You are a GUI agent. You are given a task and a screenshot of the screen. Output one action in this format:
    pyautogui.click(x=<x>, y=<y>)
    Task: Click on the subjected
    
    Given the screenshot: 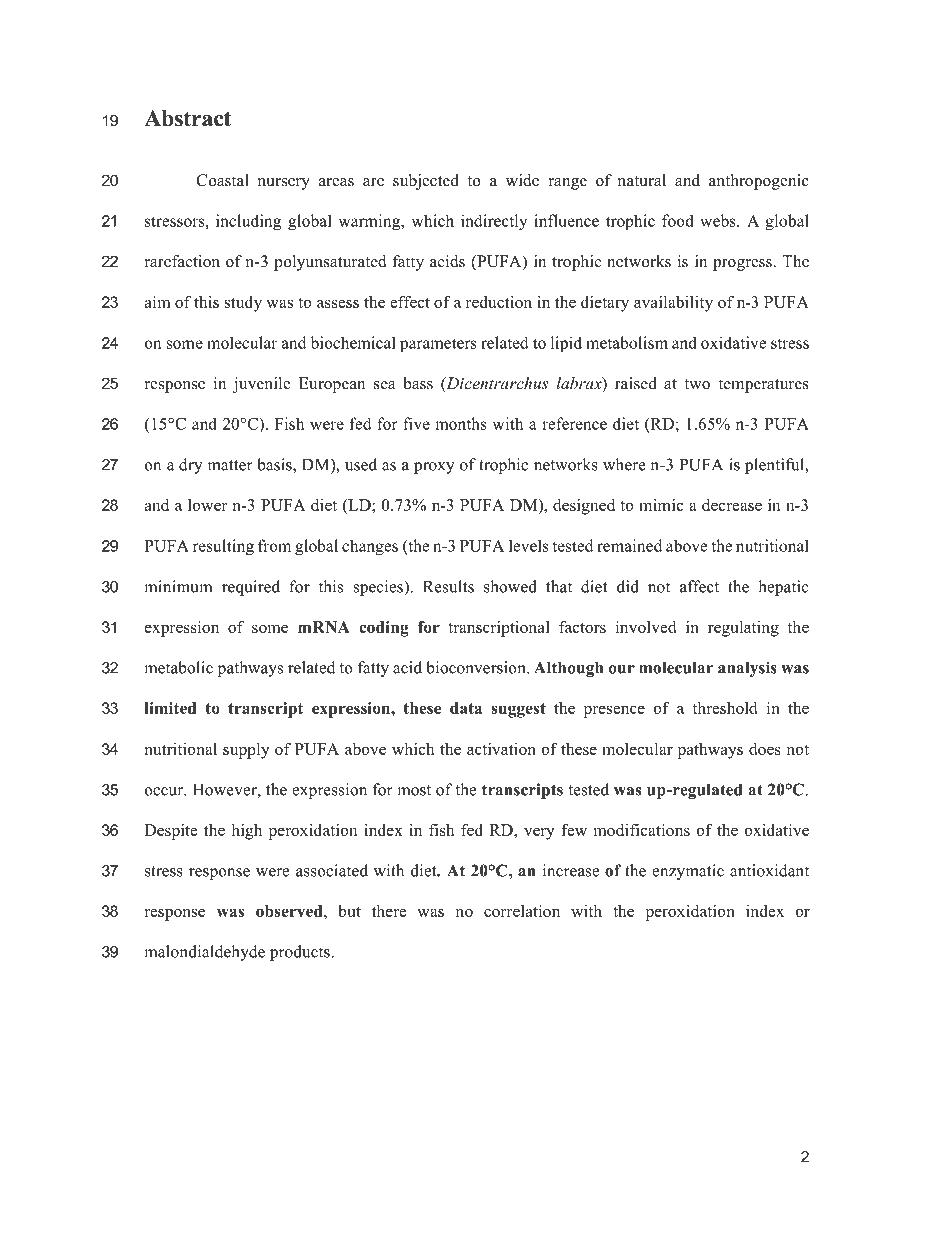 What is the action you would take?
    pyautogui.click(x=426, y=182)
